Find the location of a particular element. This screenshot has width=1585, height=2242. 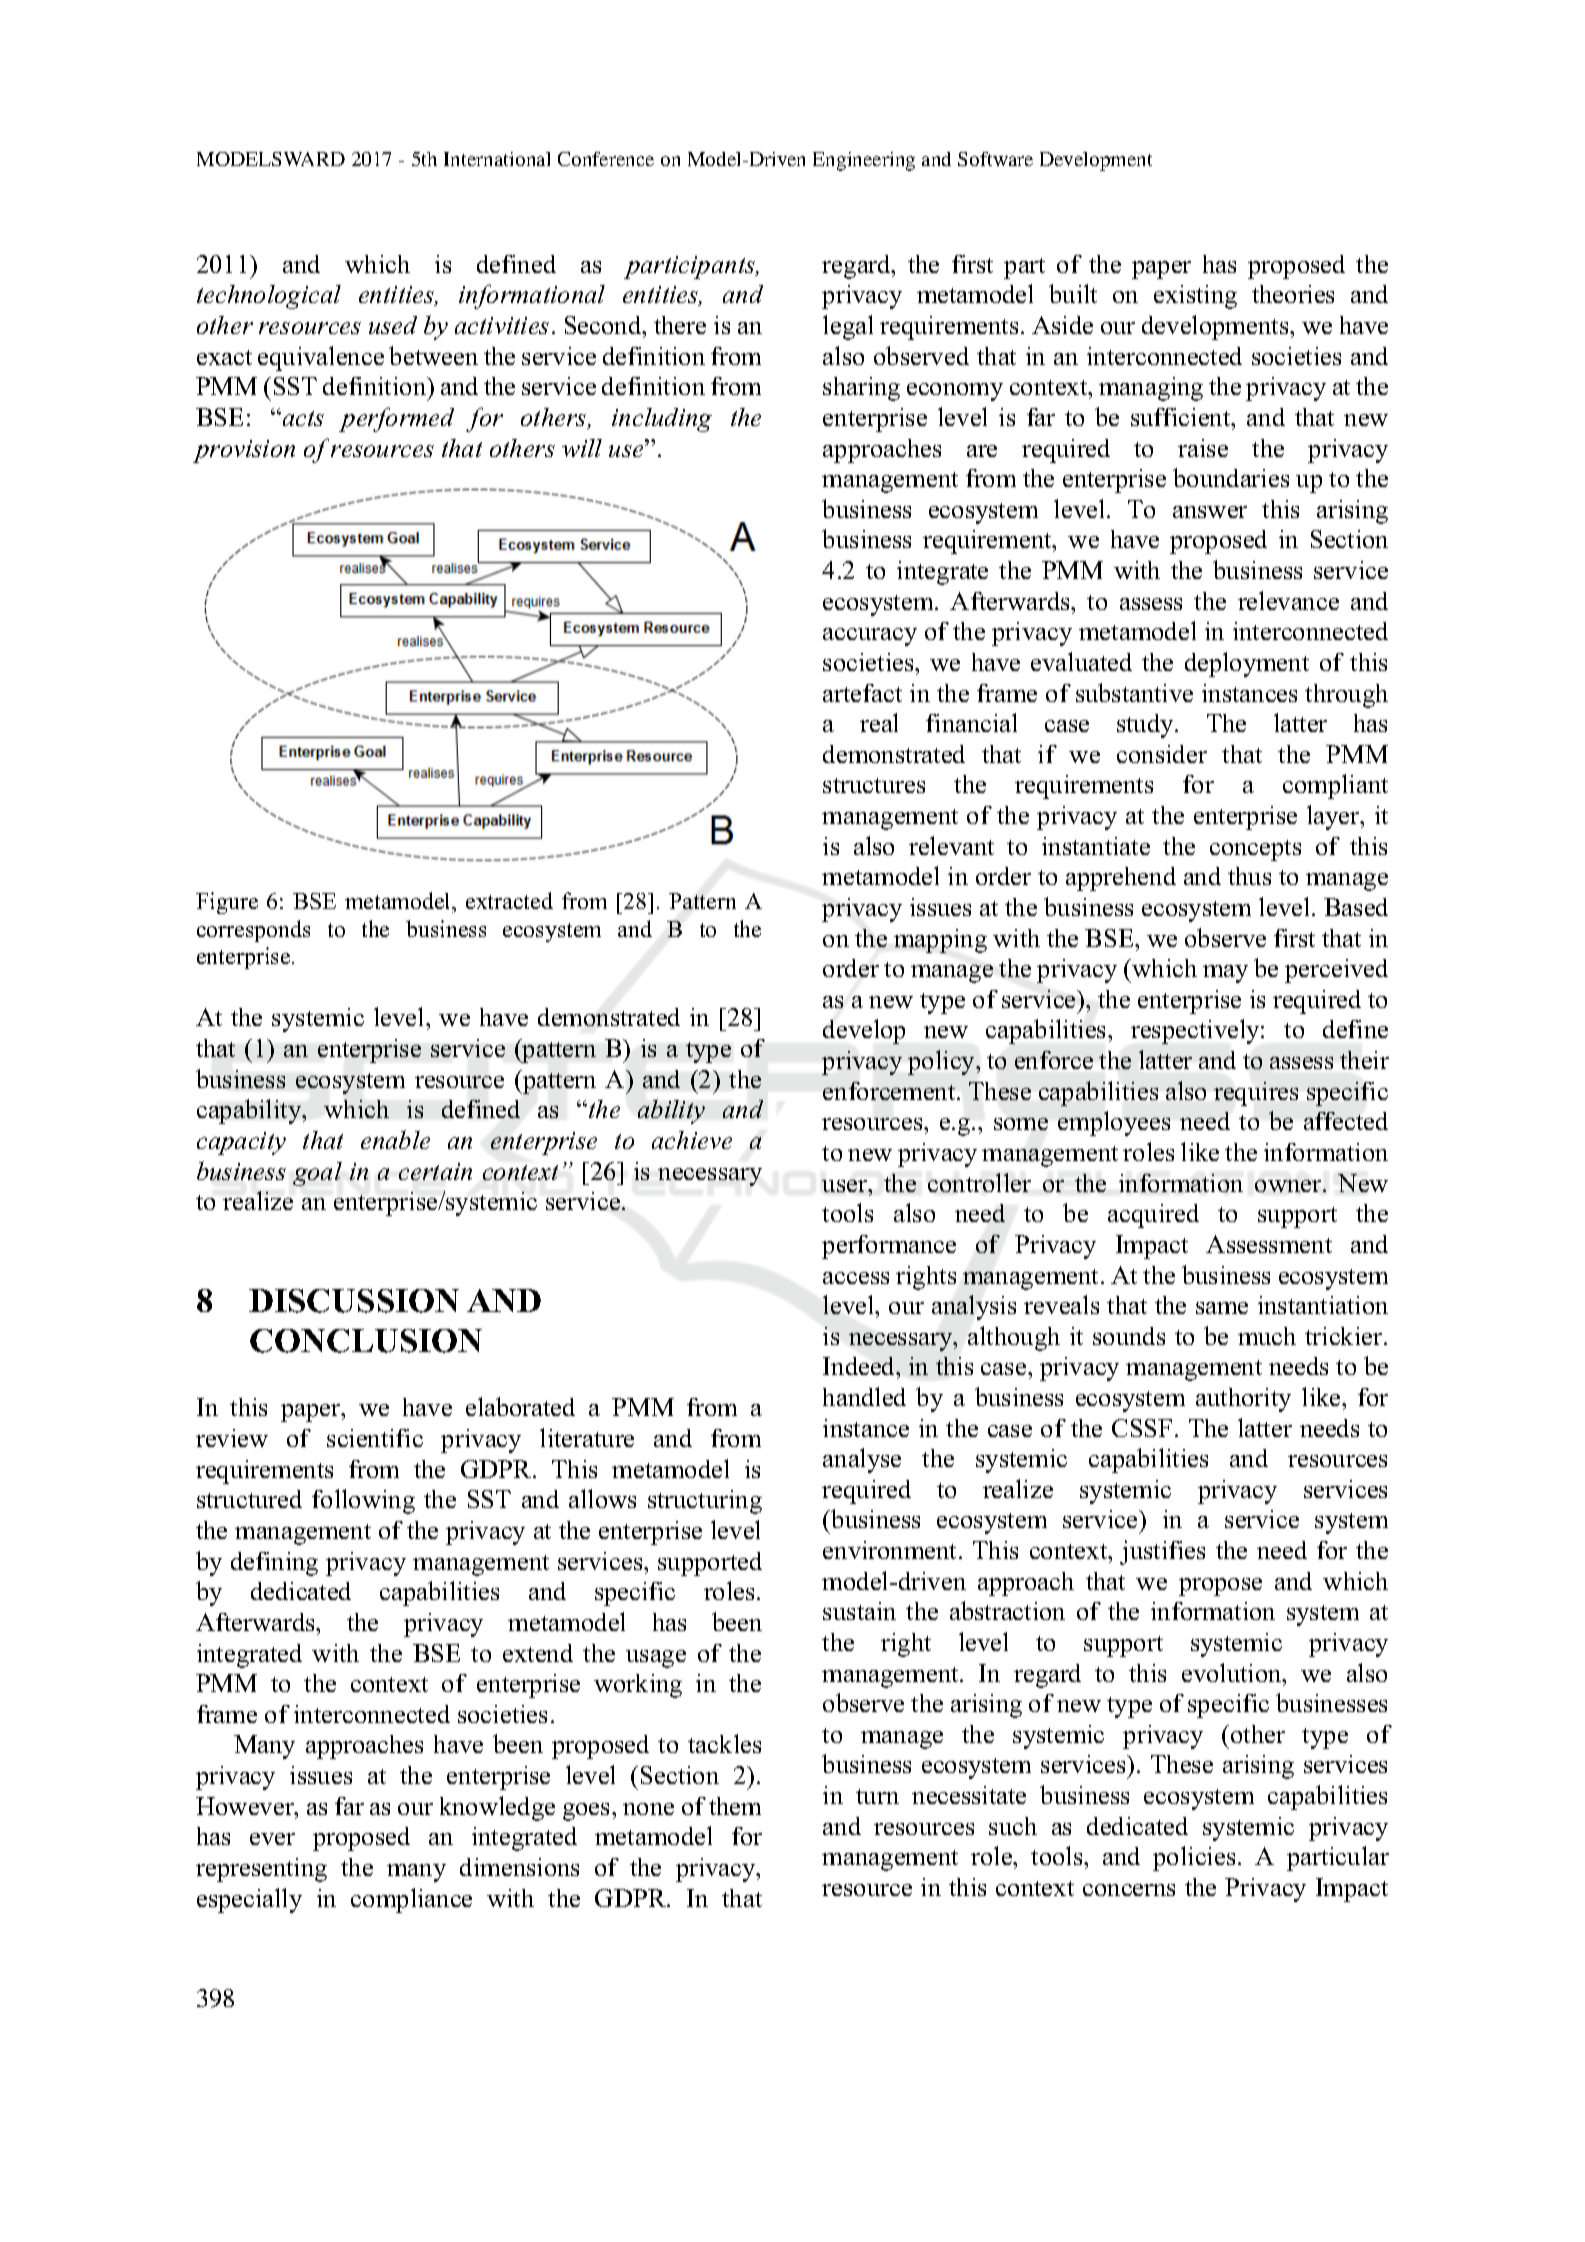

existing is located at coordinates (1195, 297).
